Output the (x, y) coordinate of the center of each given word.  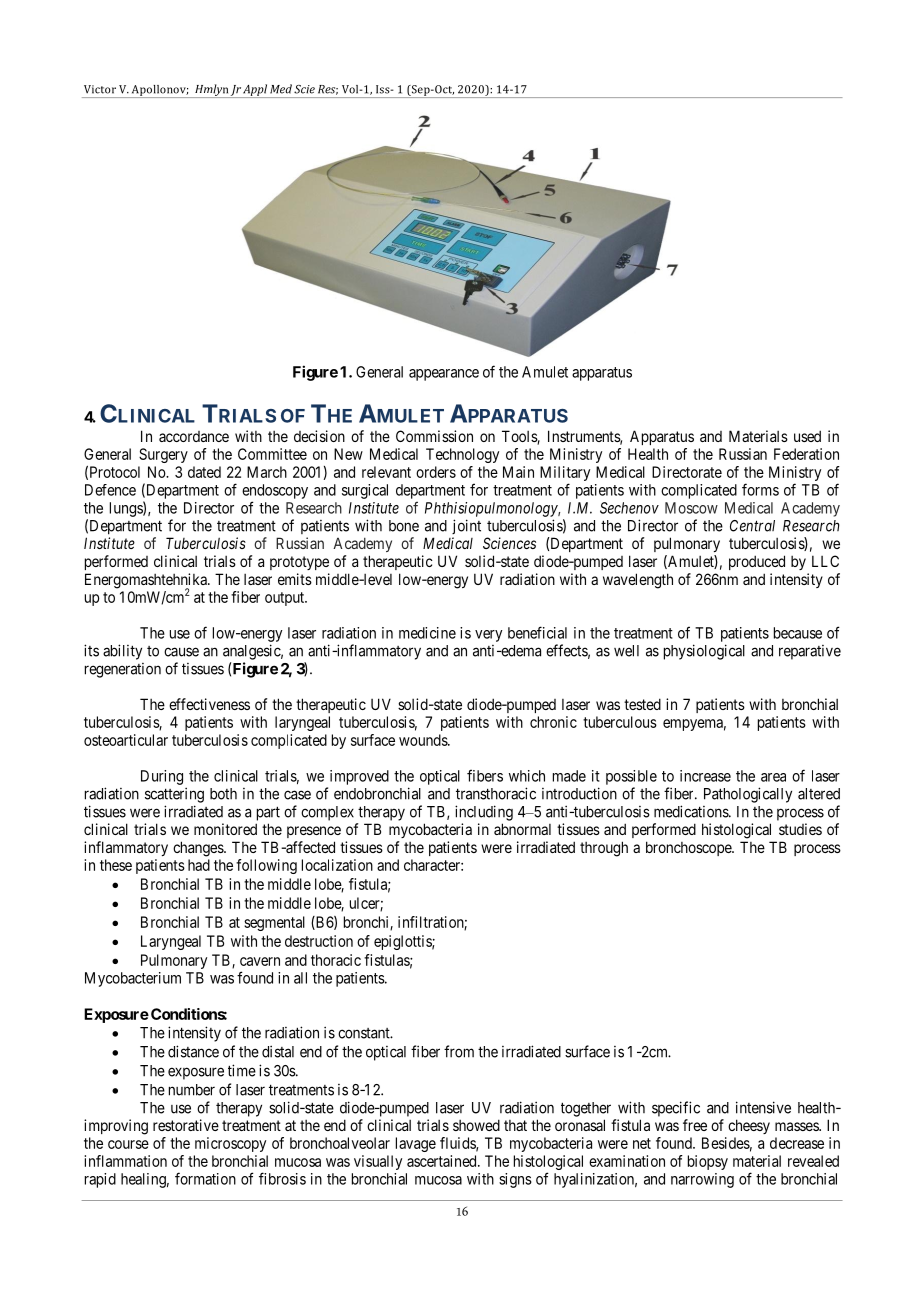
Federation (806, 454)
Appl (255, 91)
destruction (319, 941)
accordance (194, 436)
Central (752, 526)
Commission (434, 436)
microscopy (230, 1144)
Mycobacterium (133, 979)
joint (466, 526)
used (807, 436)
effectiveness (209, 704)
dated (204, 472)
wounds (424, 740)
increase (705, 776)
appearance (444, 375)
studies (800, 829)
